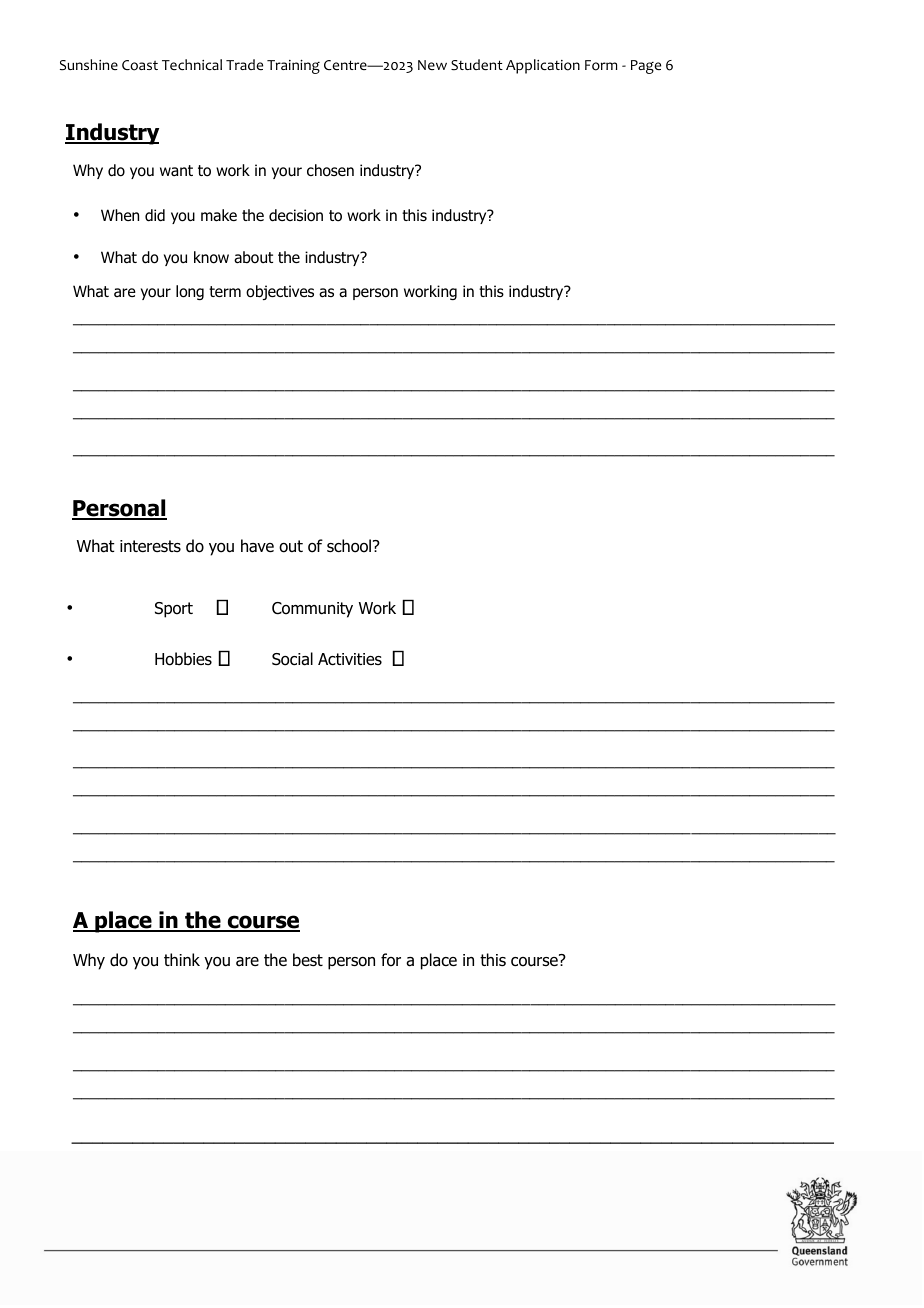 Image resolution: width=924 pixels, height=1308 pixels. I want to click on New, so click(432, 65).
